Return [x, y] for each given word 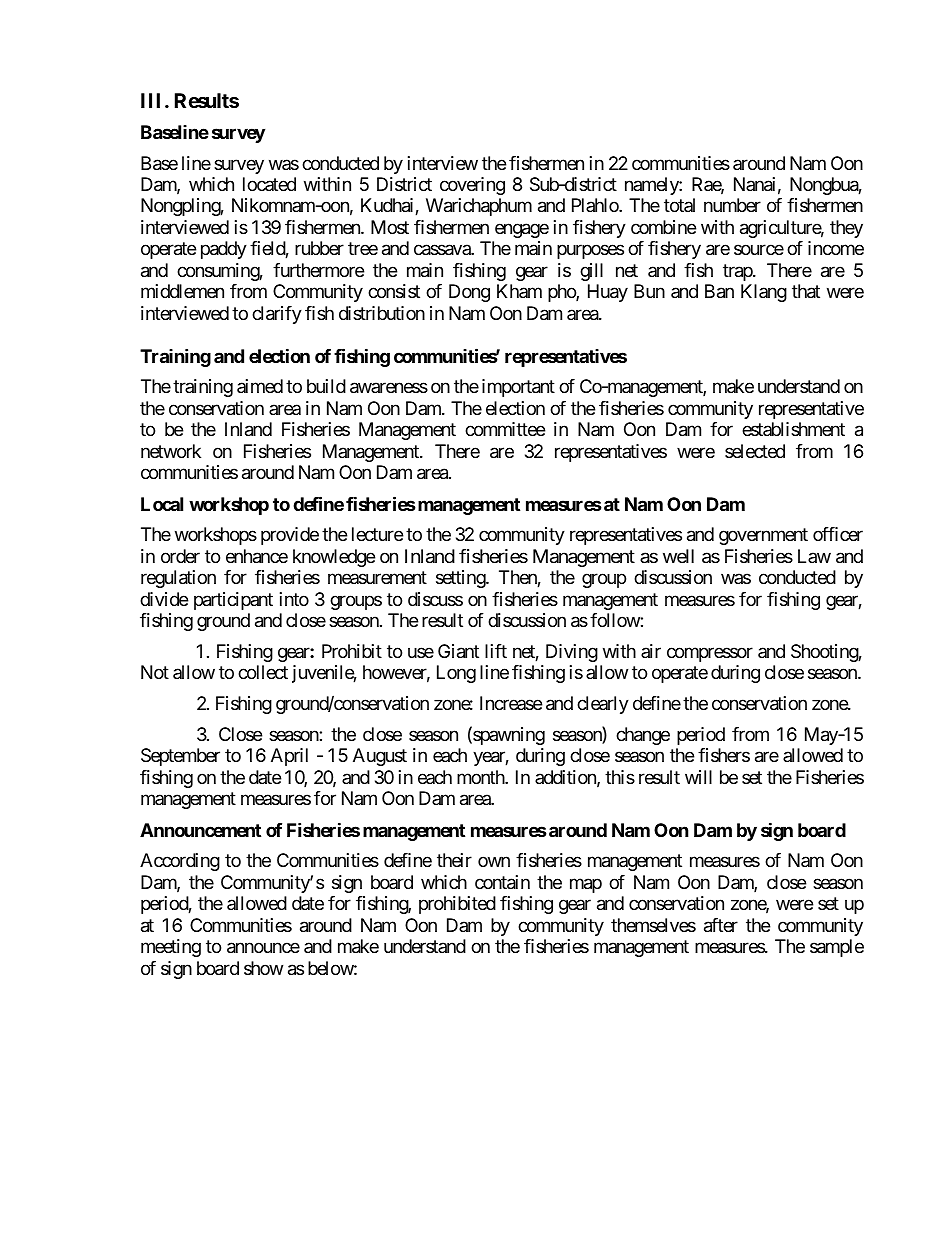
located [269, 184]
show [263, 968]
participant [233, 601]
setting [461, 579]
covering [472, 186]
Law [814, 556]
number [732, 205]
